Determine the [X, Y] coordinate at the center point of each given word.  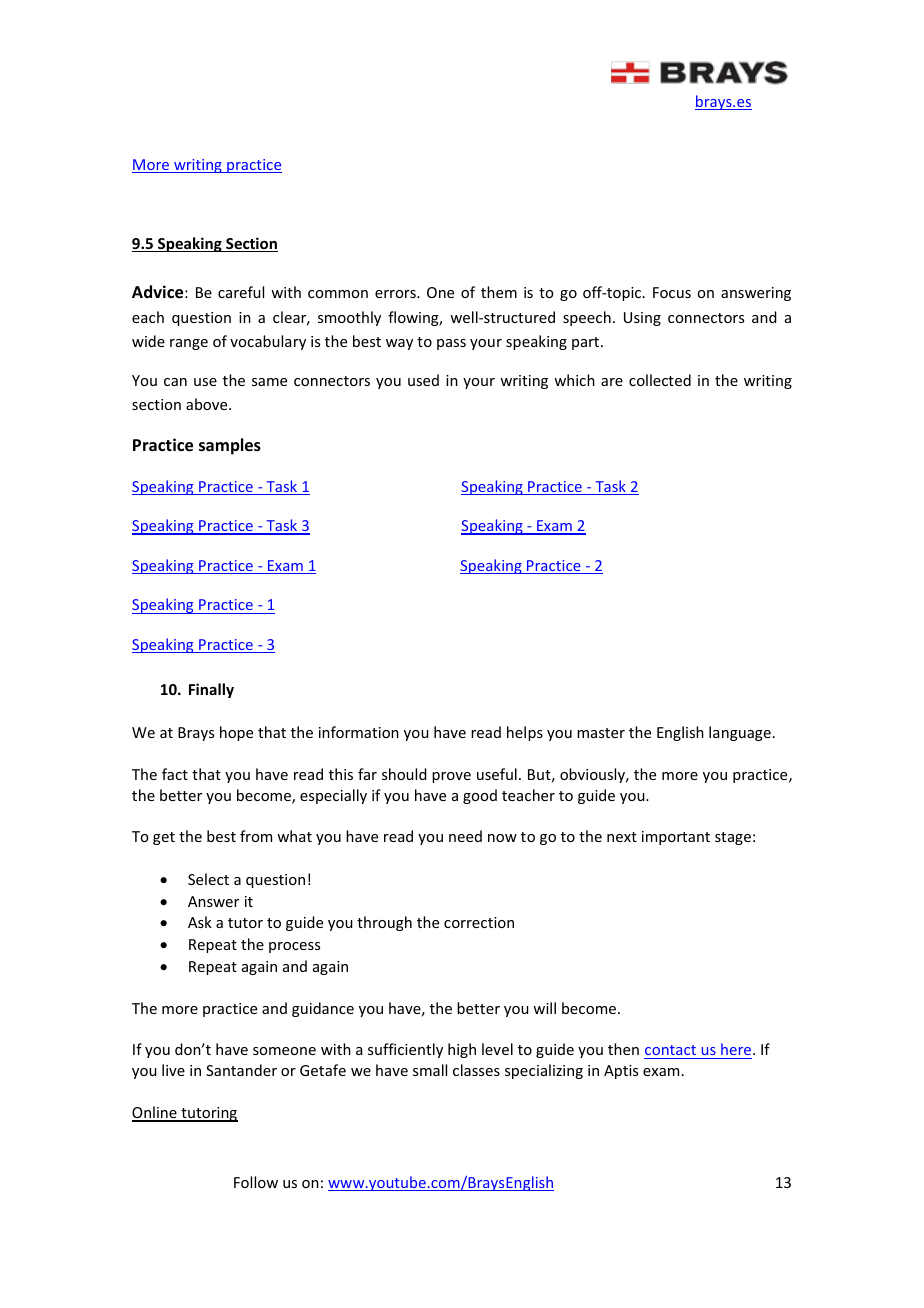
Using [642, 319]
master [601, 733]
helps [525, 733]
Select [208, 879]
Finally [211, 690]
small [430, 1070]
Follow [256, 1182]
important [676, 838]
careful [241, 292]
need [465, 836]
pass [451, 344]
